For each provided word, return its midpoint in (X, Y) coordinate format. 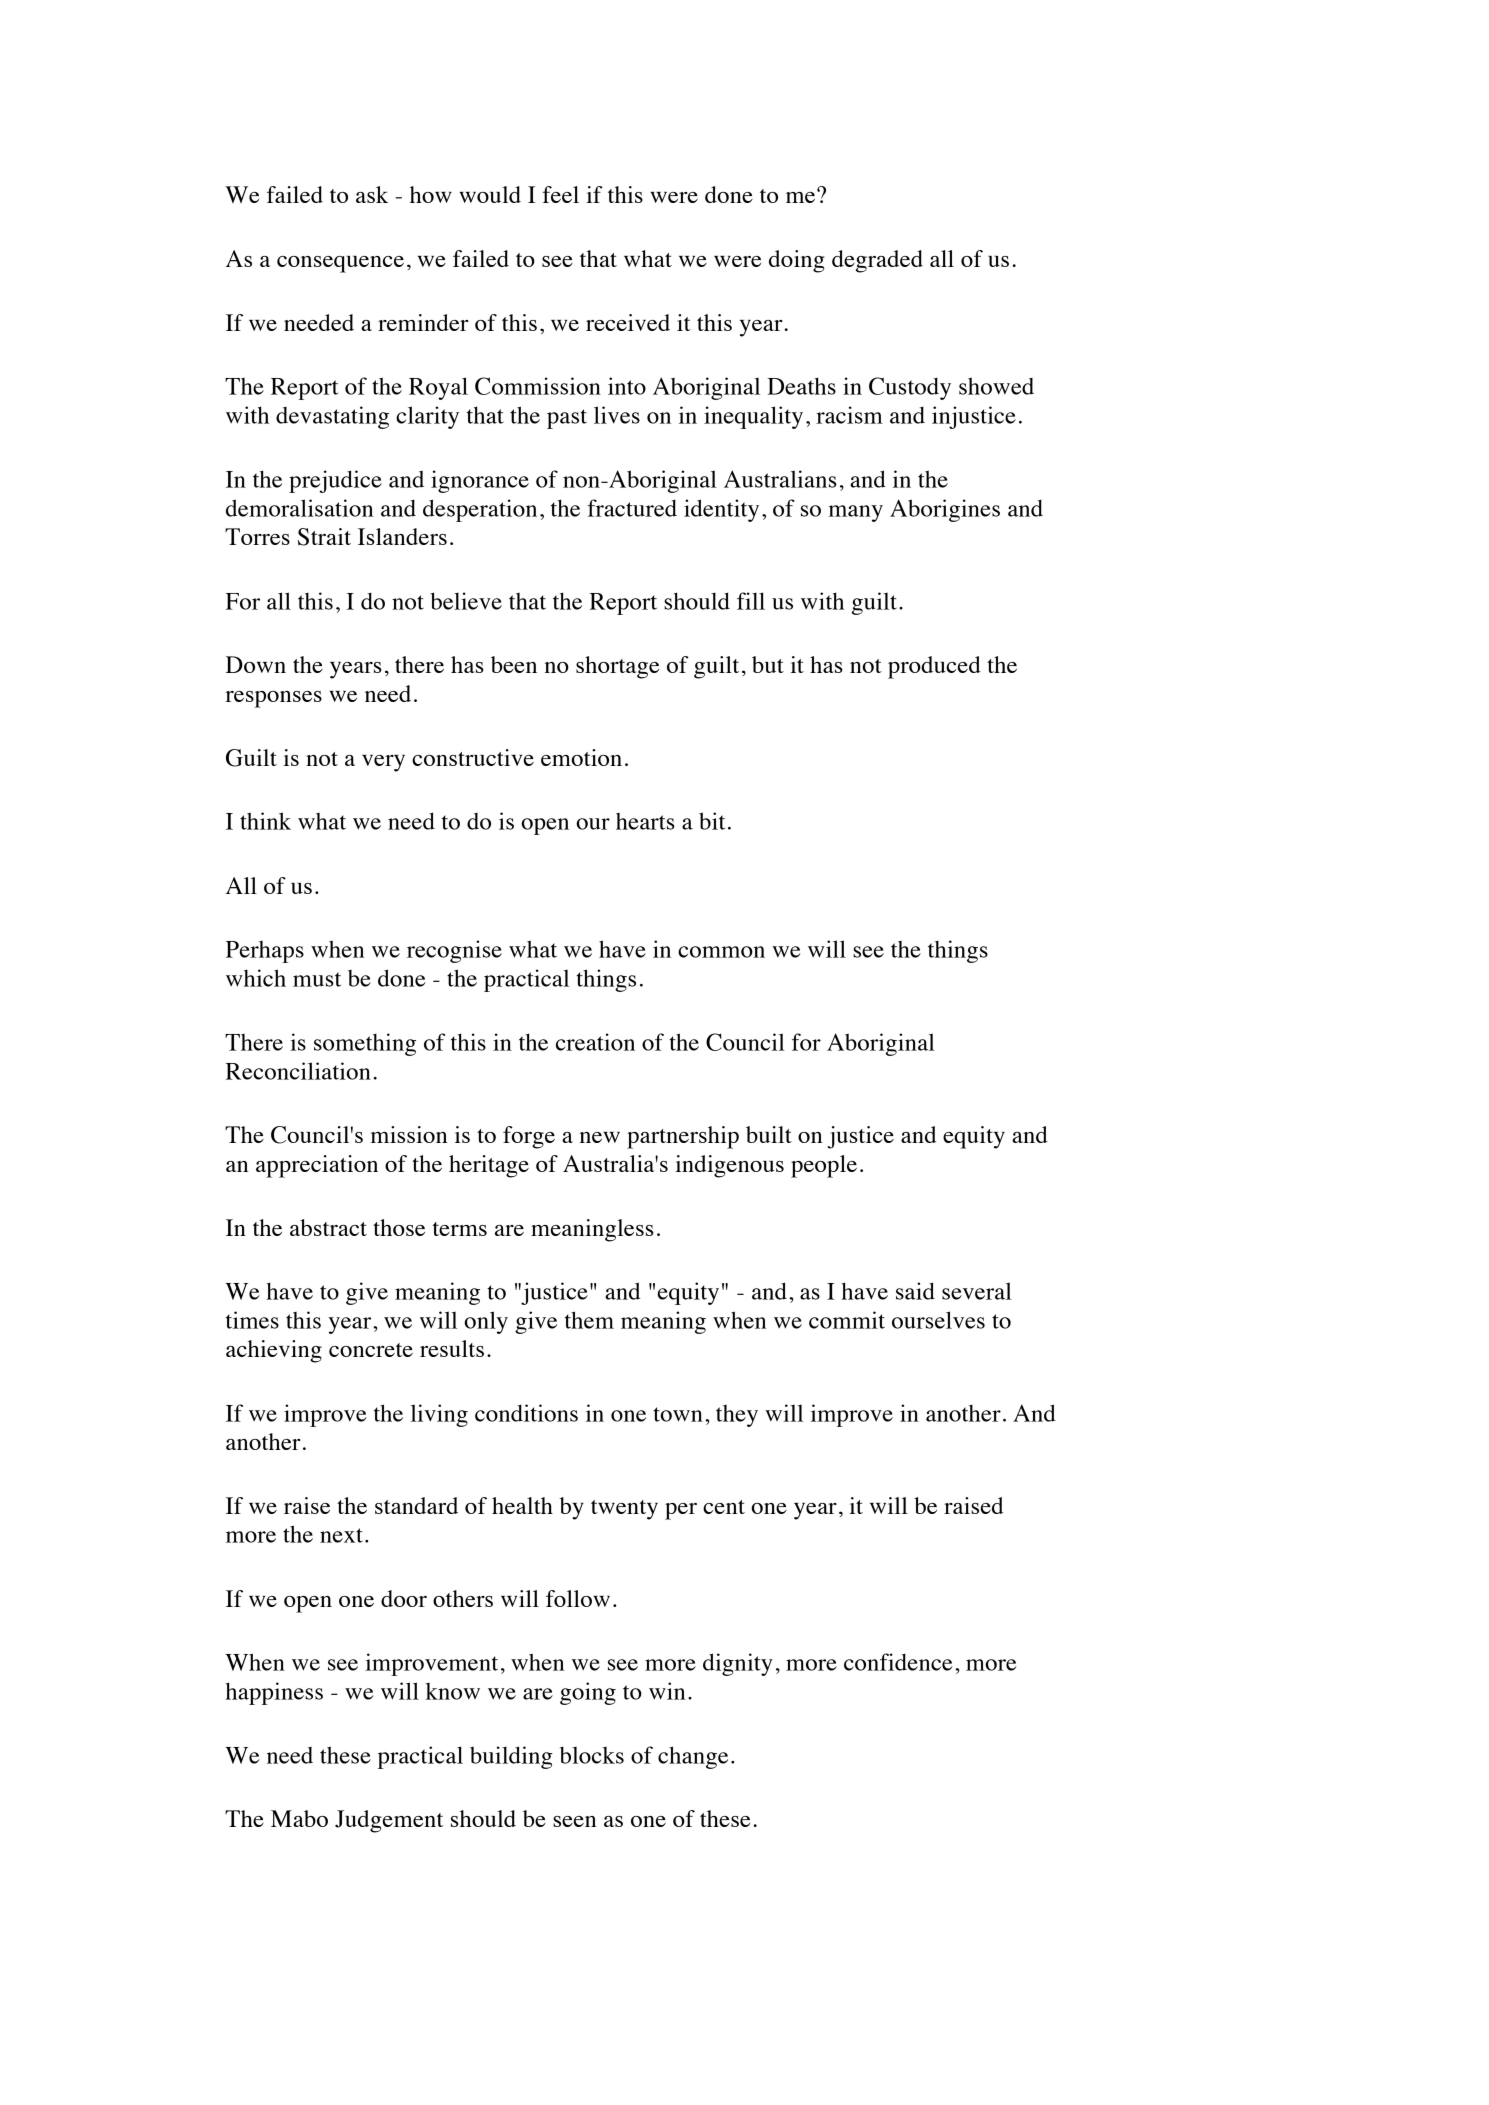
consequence (340, 264)
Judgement (389, 1821)
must (317, 979)
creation (595, 1042)
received (628, 322)
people (824, 1166)
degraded (877, 261)
